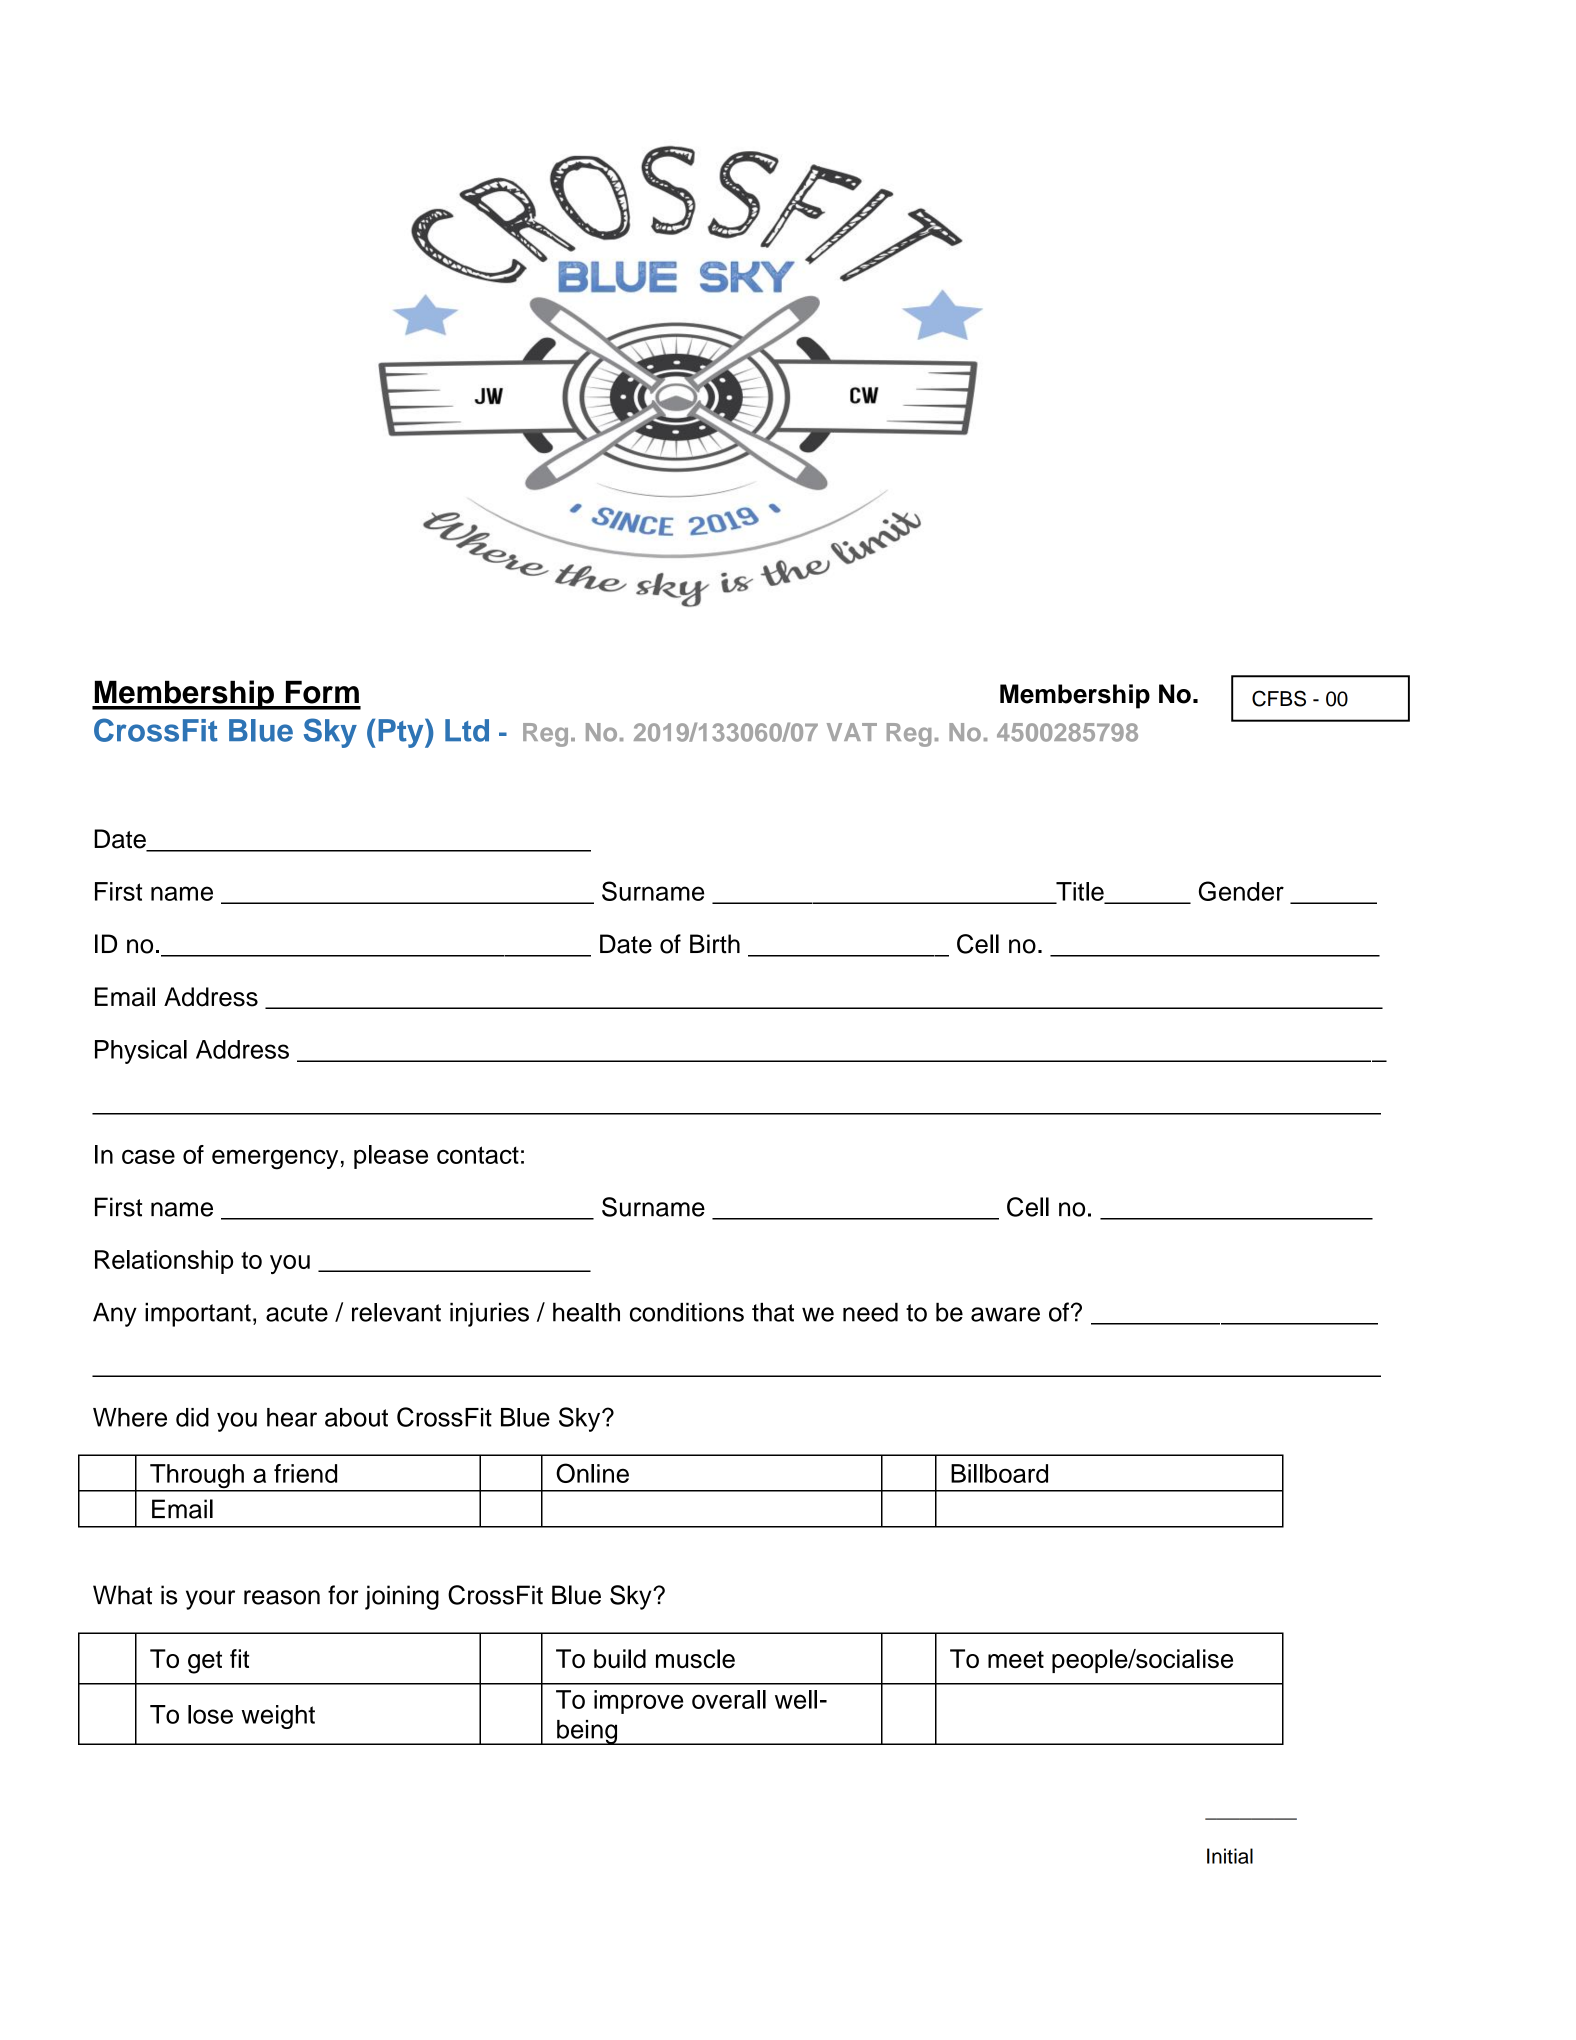  I want to click on conditions, so click(687, 1312).
